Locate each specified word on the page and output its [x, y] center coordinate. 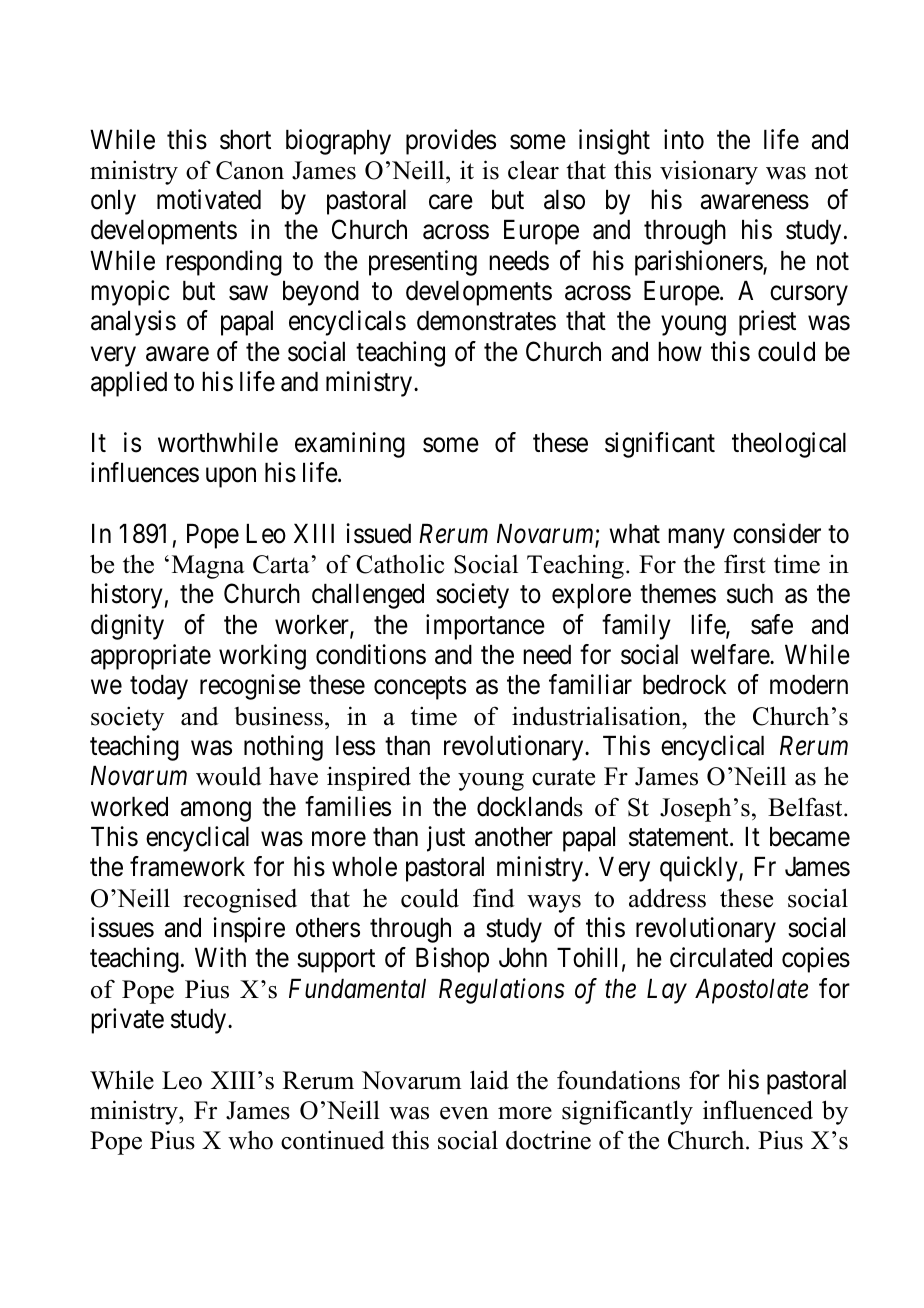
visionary [709, 172]
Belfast [806, 807]
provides [451, 142]
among [216, 812]
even [464, 1113]
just [446, 839]
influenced [758, 1110]
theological [789, 445]
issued [378, 533]
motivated [209, 199]
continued [333, 1140]
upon [231, 478]
